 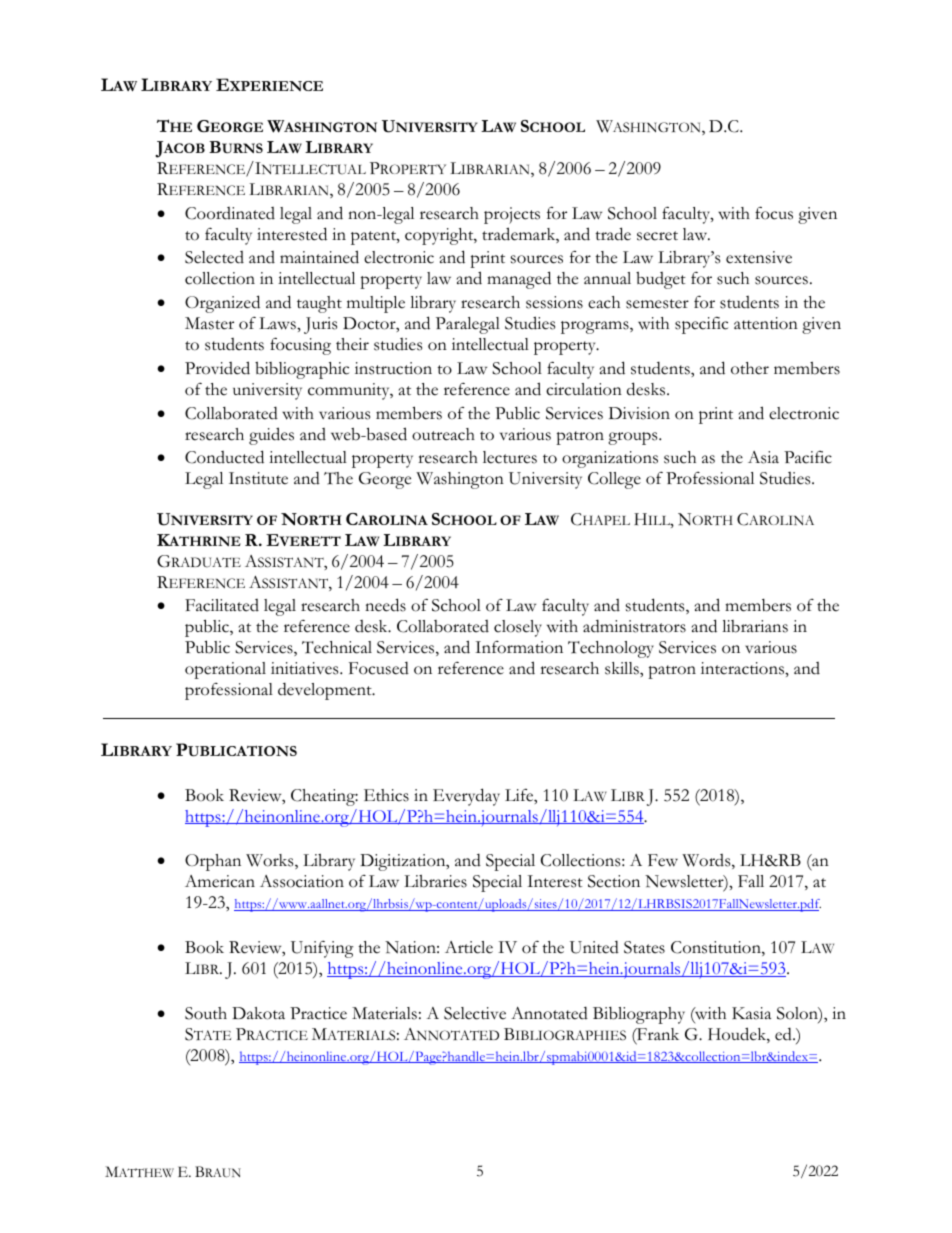 What do you see at coordinates (759, 257) in the image?
I see `extensive` at bounding box center [759, 257].
